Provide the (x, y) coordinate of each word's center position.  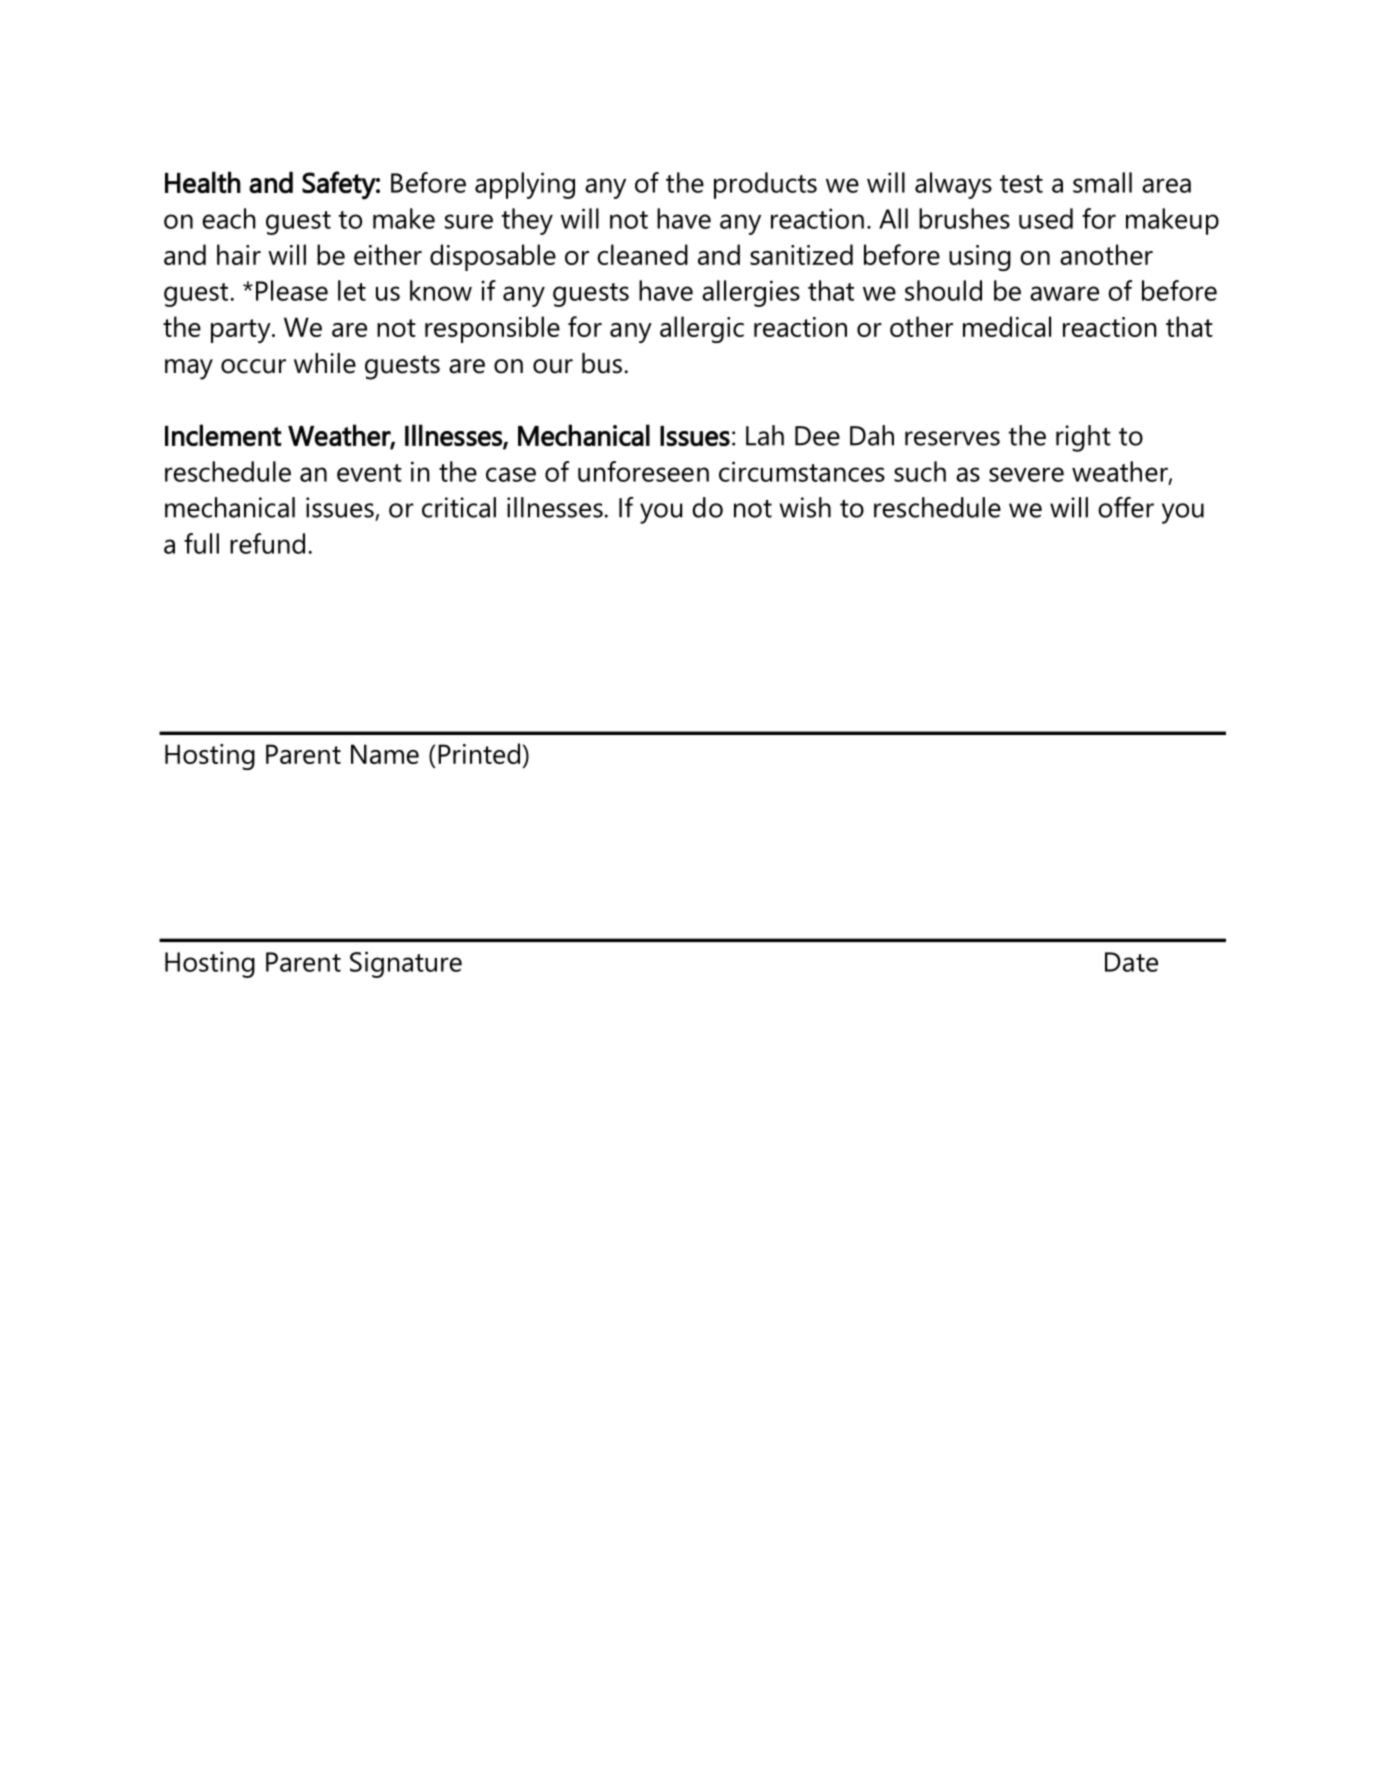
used (1046, 218)
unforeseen (643, 471)
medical (1007, 326)
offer (1126, 507)
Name (385, 754)
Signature (406, 964)
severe (1026, 474)
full (201, 543)
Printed (479, 753)
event (369, 473)
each (229, 218)
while (325, 363)
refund (267, 543)
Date (1131, 962)
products (765, 185)
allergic (702, 329)
